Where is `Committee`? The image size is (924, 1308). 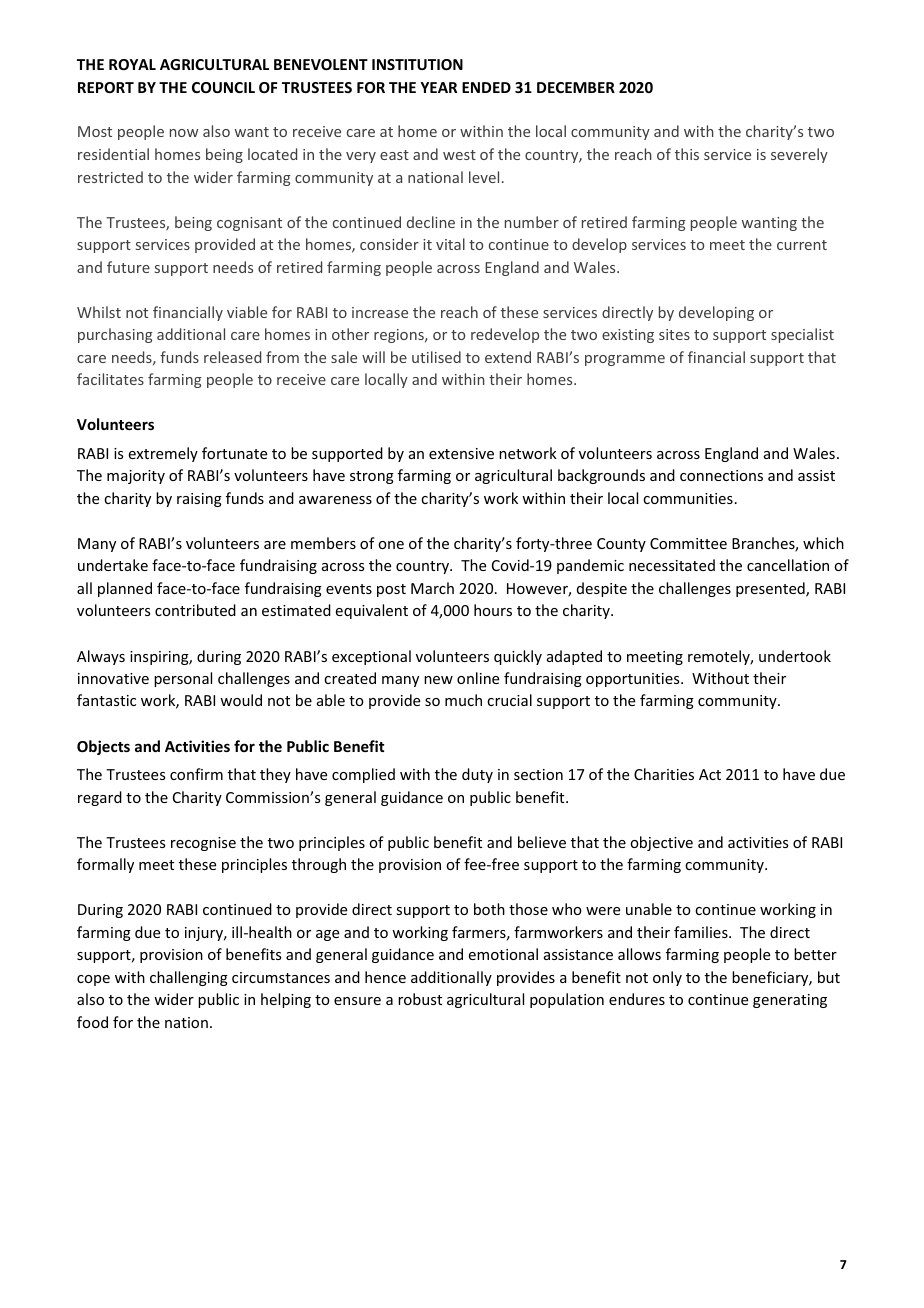 Committee is located at coordinates (688, 543).
